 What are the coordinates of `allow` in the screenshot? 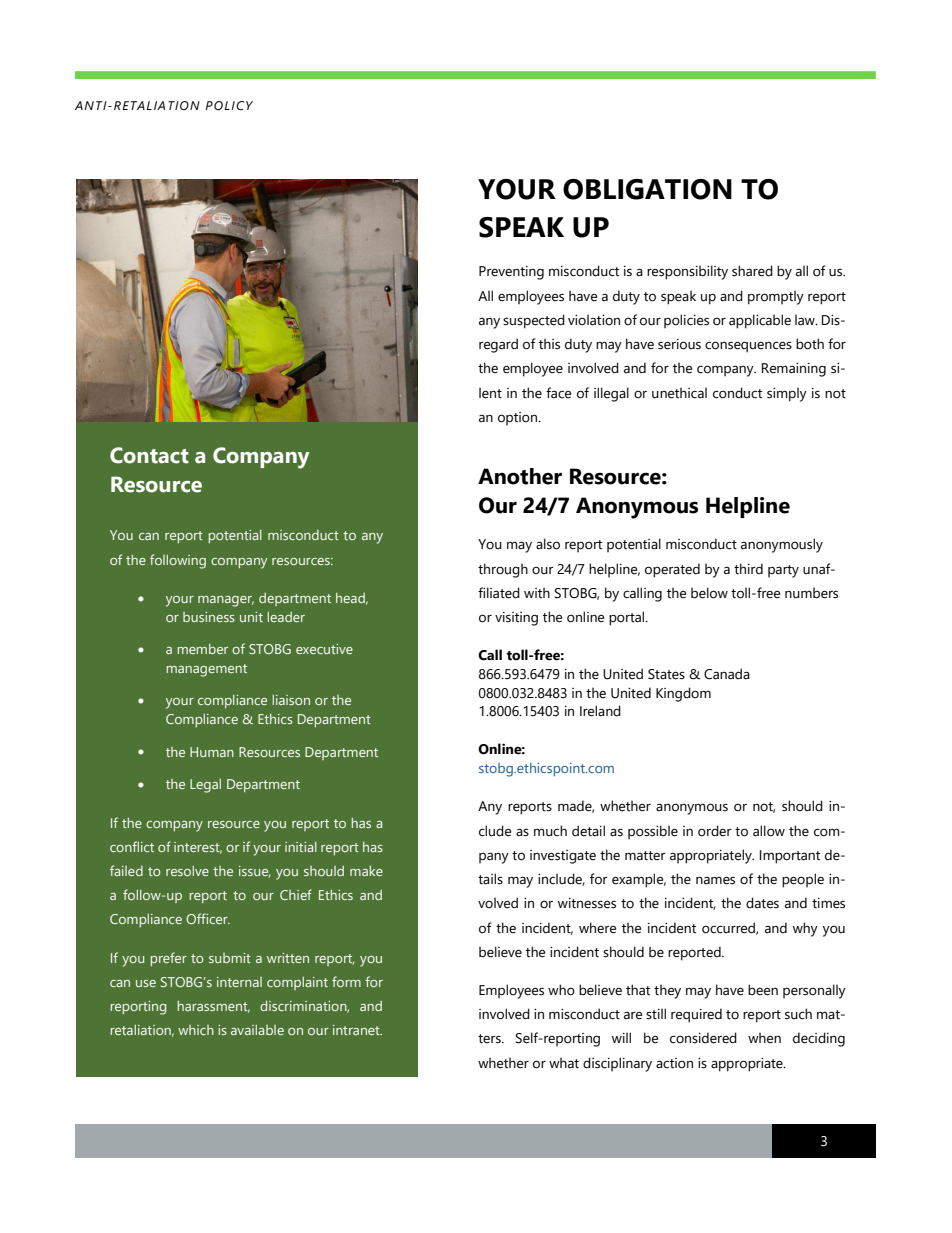 It's located at (769, 831).
